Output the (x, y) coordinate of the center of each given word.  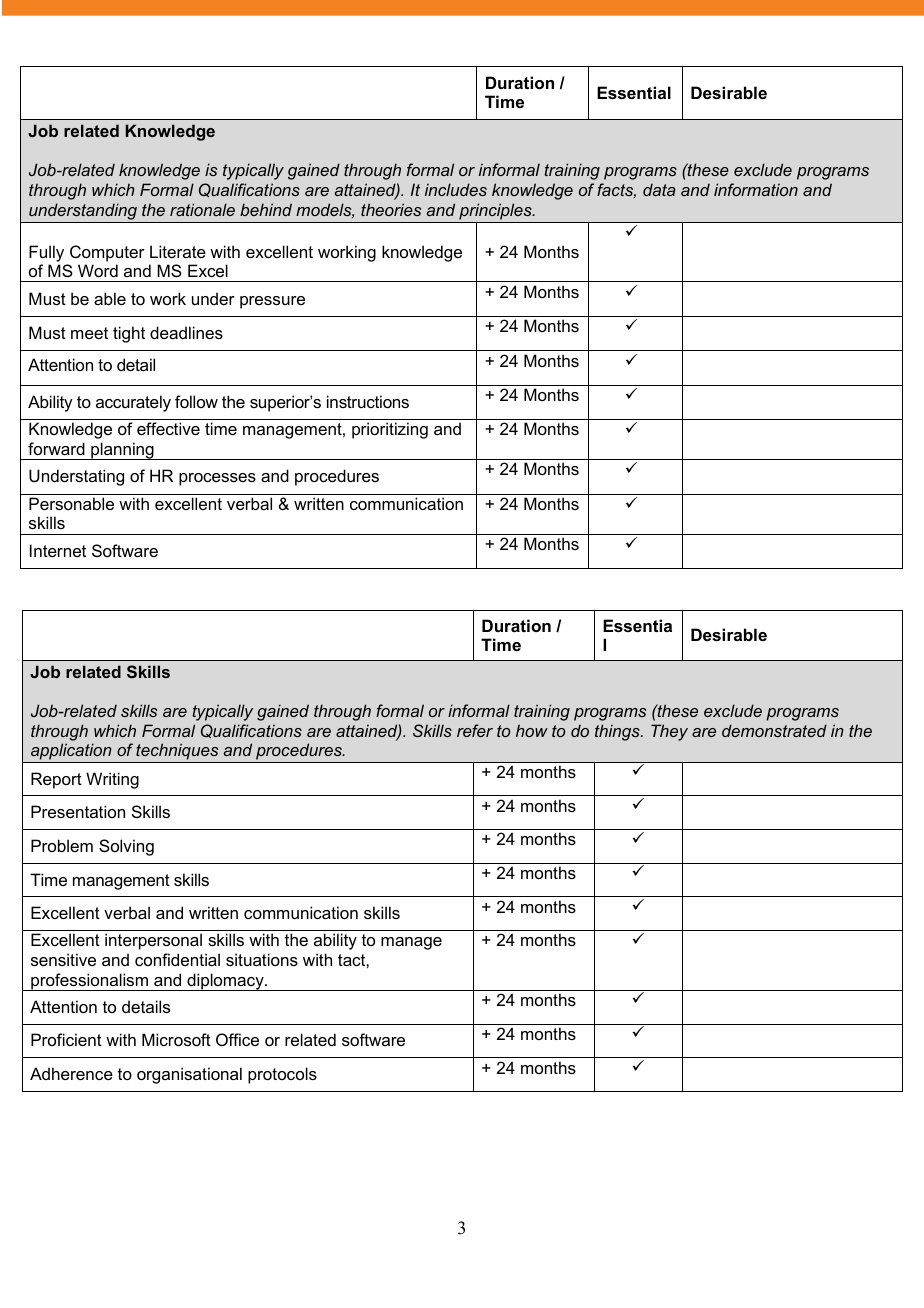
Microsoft (176, 1039)
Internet (58, 550)
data (659, 189)
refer (475, 730)
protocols (282, 1075)
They (669, 732)
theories (391, 209)
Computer (107, 253)
